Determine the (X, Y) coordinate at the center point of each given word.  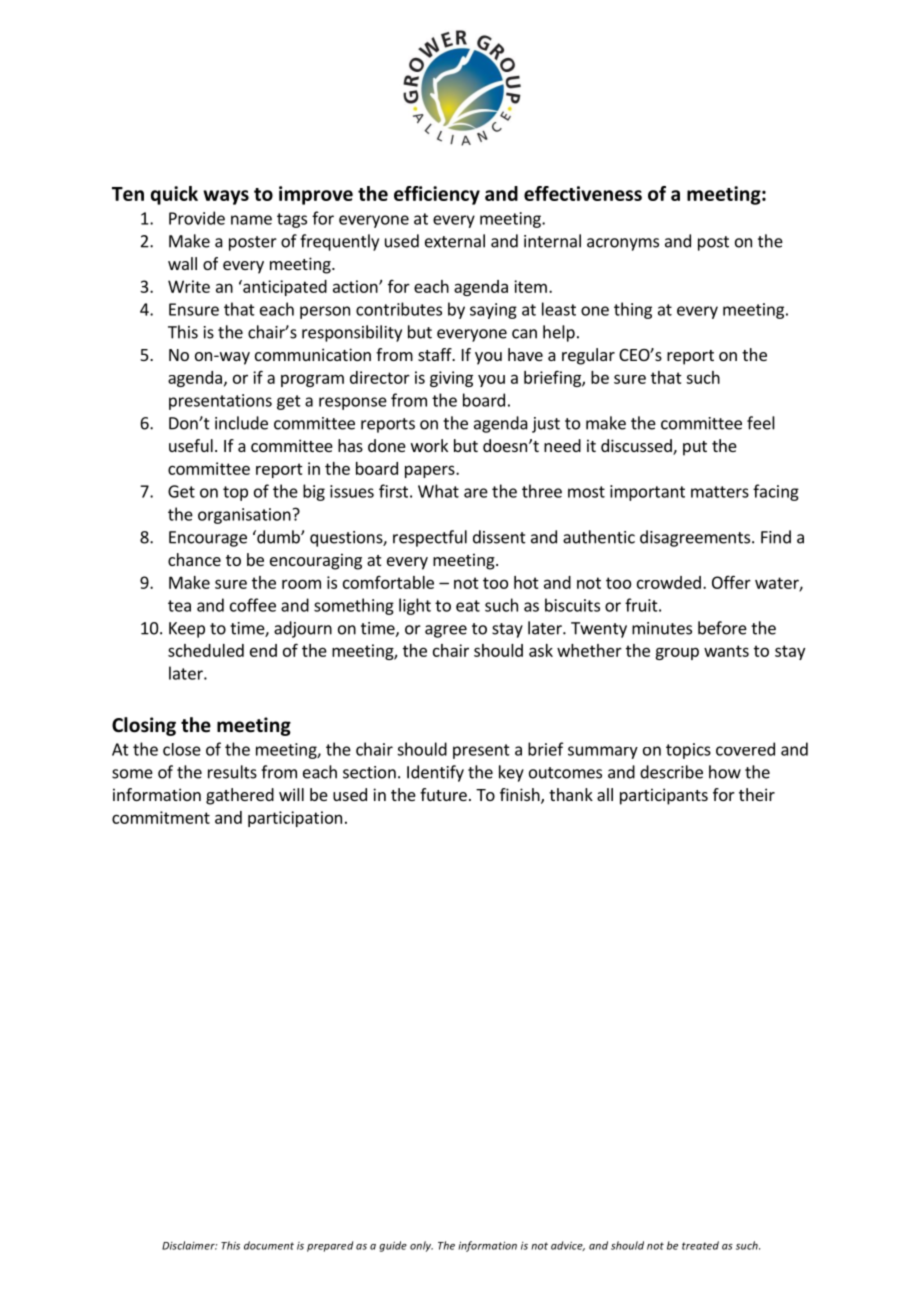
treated (700, 1245)
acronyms (623, 244)
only (421, 1246)
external (455, 241)
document (269, 1245)
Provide (197, 218)
